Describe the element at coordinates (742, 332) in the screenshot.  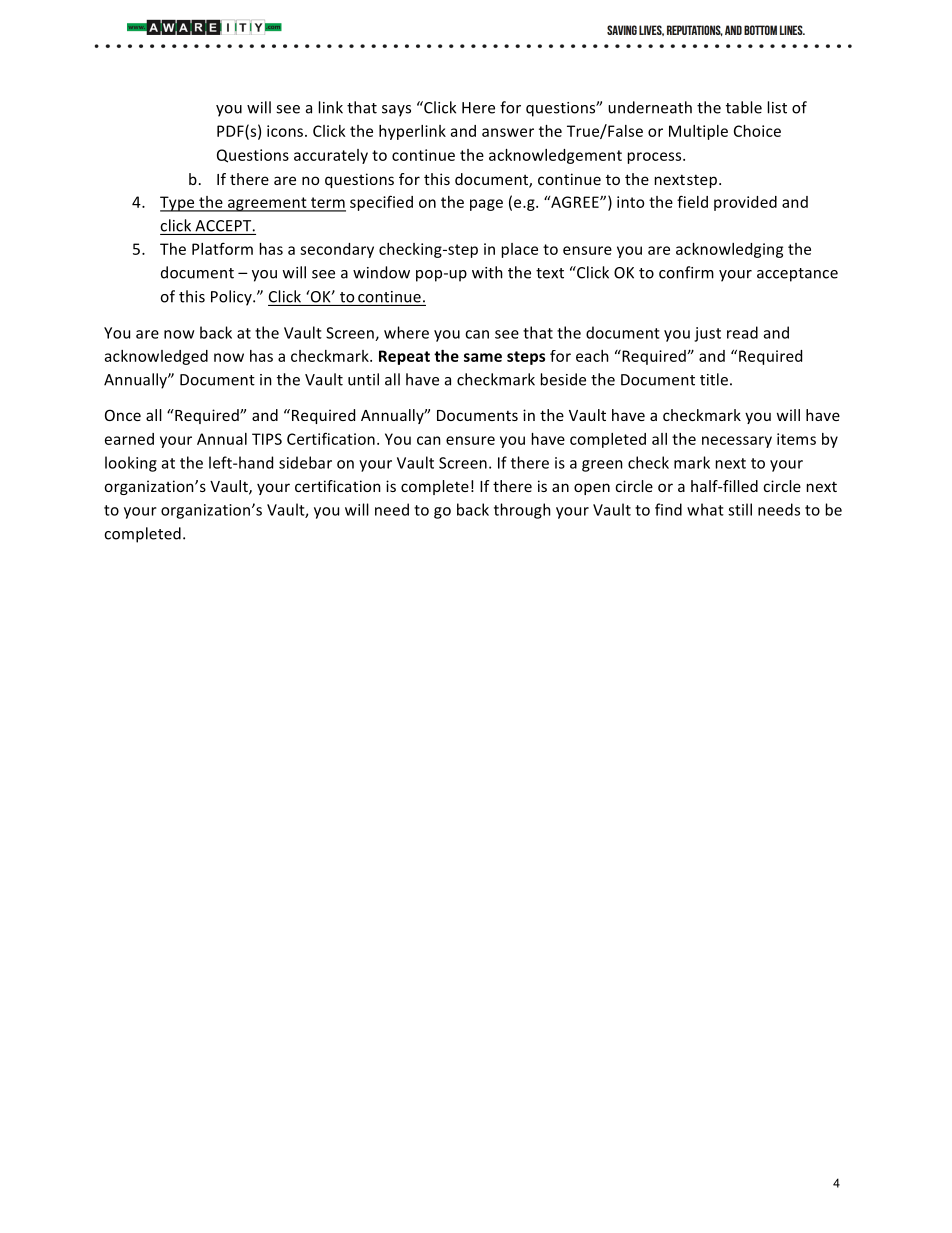
I see `read` at that location.
